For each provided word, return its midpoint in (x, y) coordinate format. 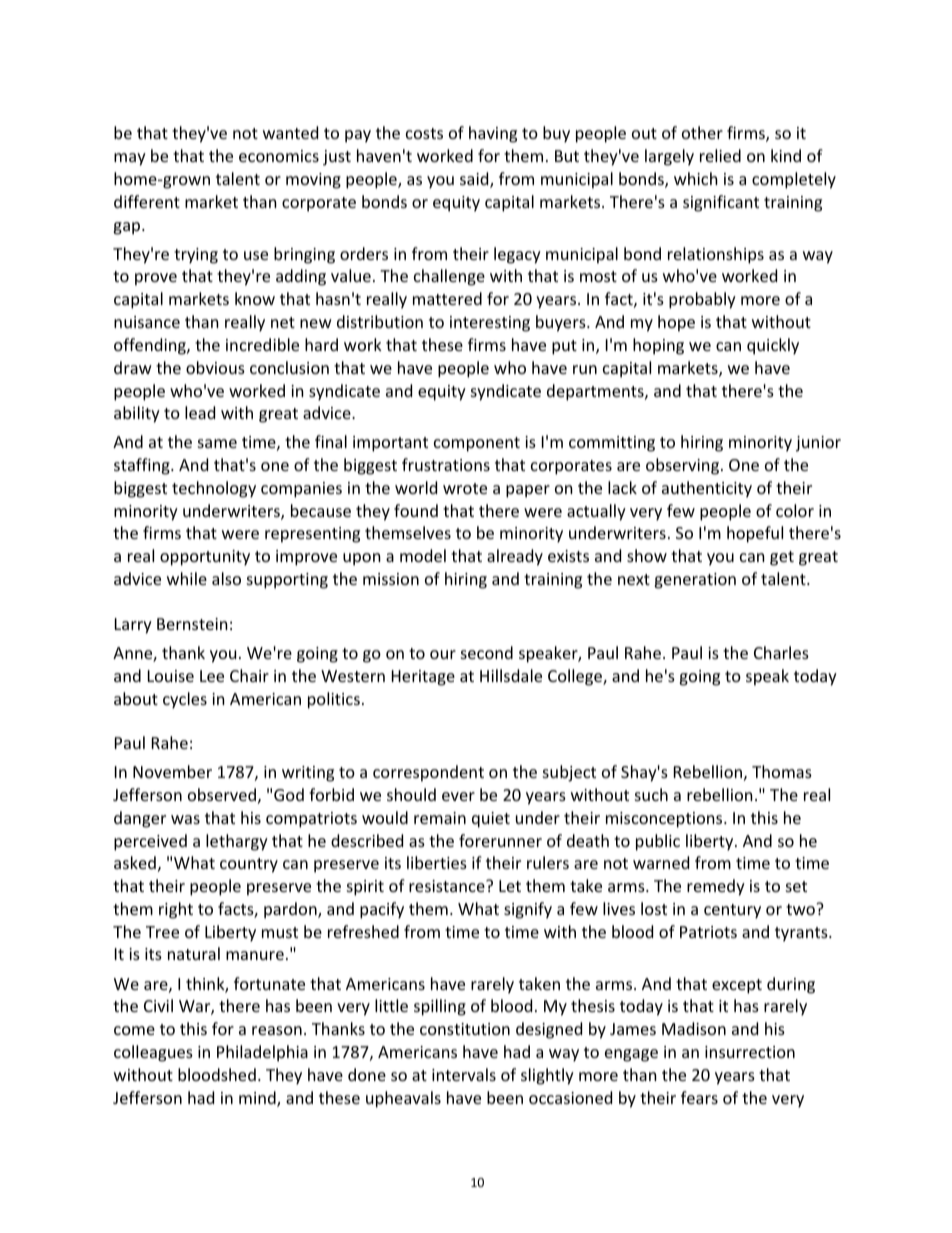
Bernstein (192, 624)
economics (279, 156)
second (487, 652)
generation (695, 581)
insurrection (750, 1052)
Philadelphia (262, 1053)
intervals (464, 1074)
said (475, 180)
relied (720, 155)
